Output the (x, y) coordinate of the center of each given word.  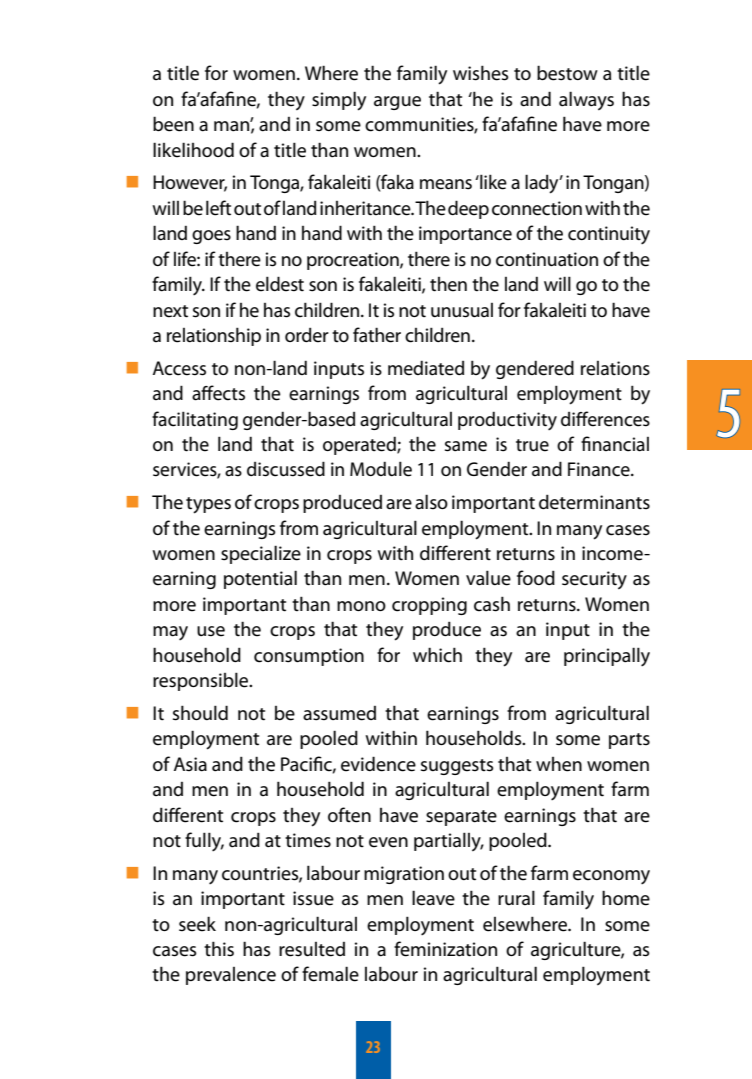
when (559, 764)
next (170, 311)
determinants (594, 502)
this (219, 949)
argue (397, 103)
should (200, 713)
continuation (547, 259)
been (173, 124)
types (208, 505)
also (431, 502)
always (586, 101)
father (377, 335)
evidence (378, 764)
